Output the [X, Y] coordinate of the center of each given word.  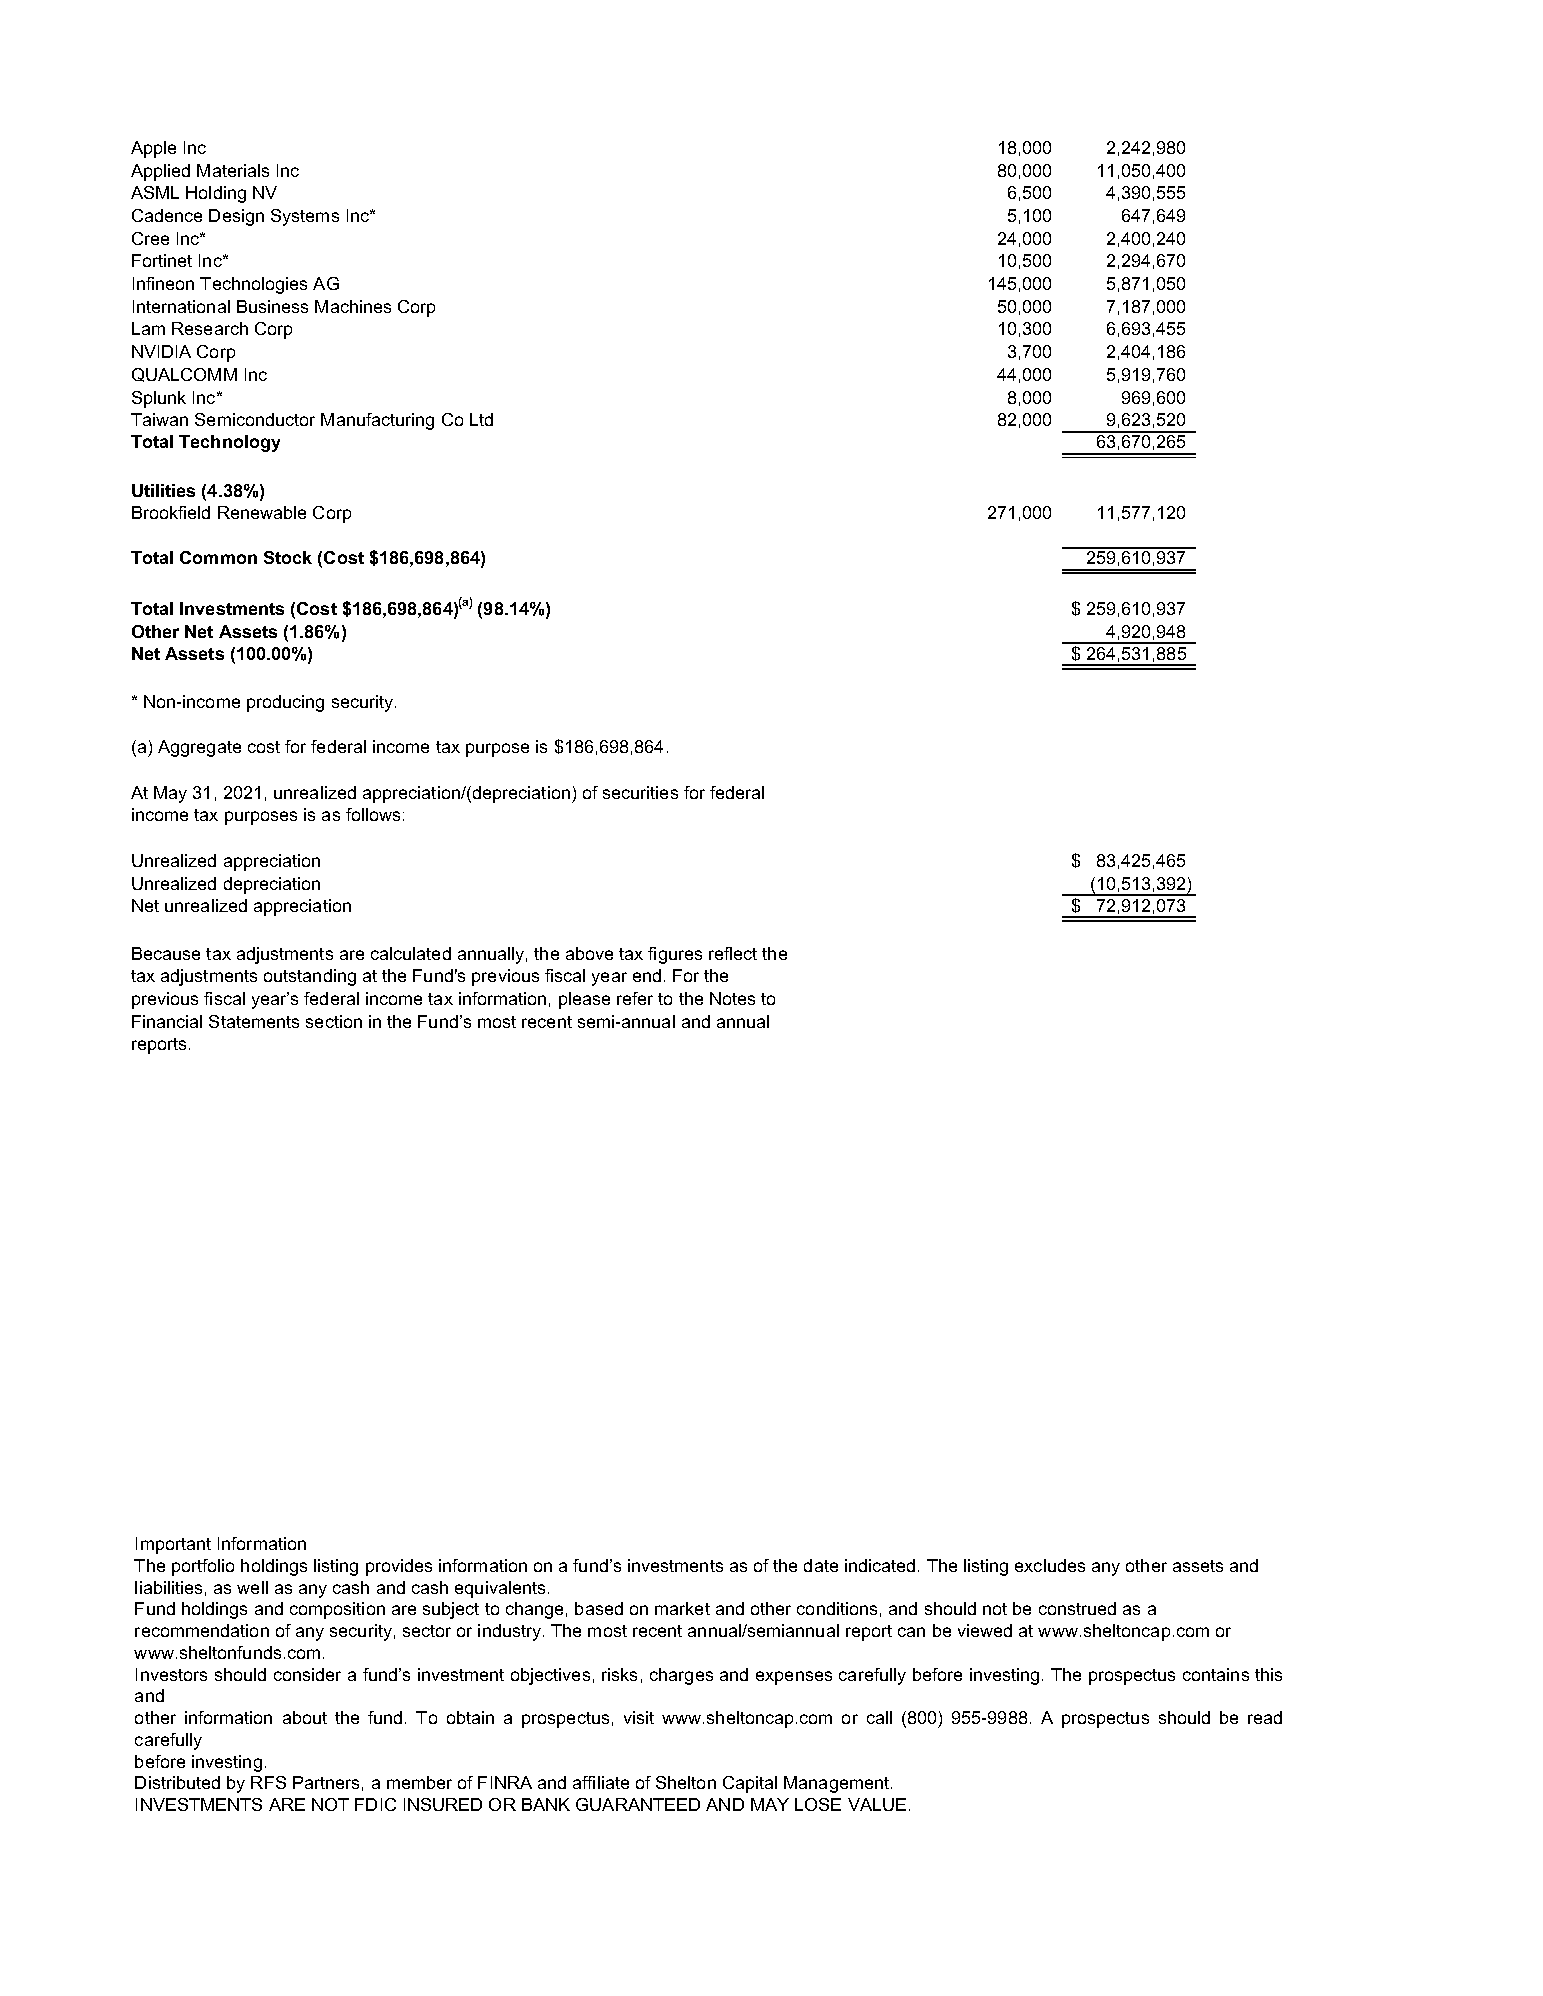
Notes [732, 998]
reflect [733, 953]
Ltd [481, 419]
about [305, 1717]
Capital [750, 1784]
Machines [353, 306]
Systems [305, 217]
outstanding [310, 977]
